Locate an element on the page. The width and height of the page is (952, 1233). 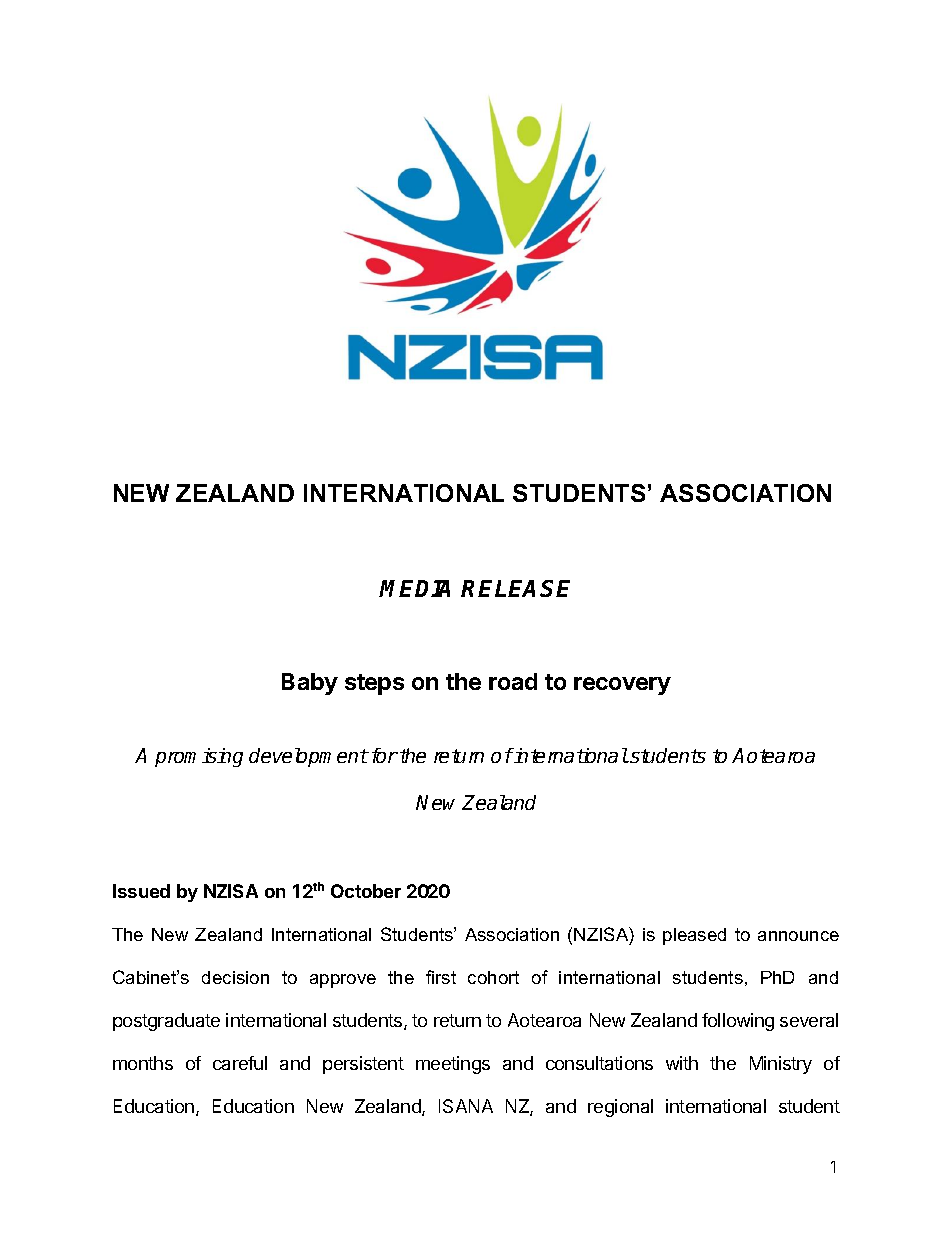
following is located at coordinates (738, 1022).
